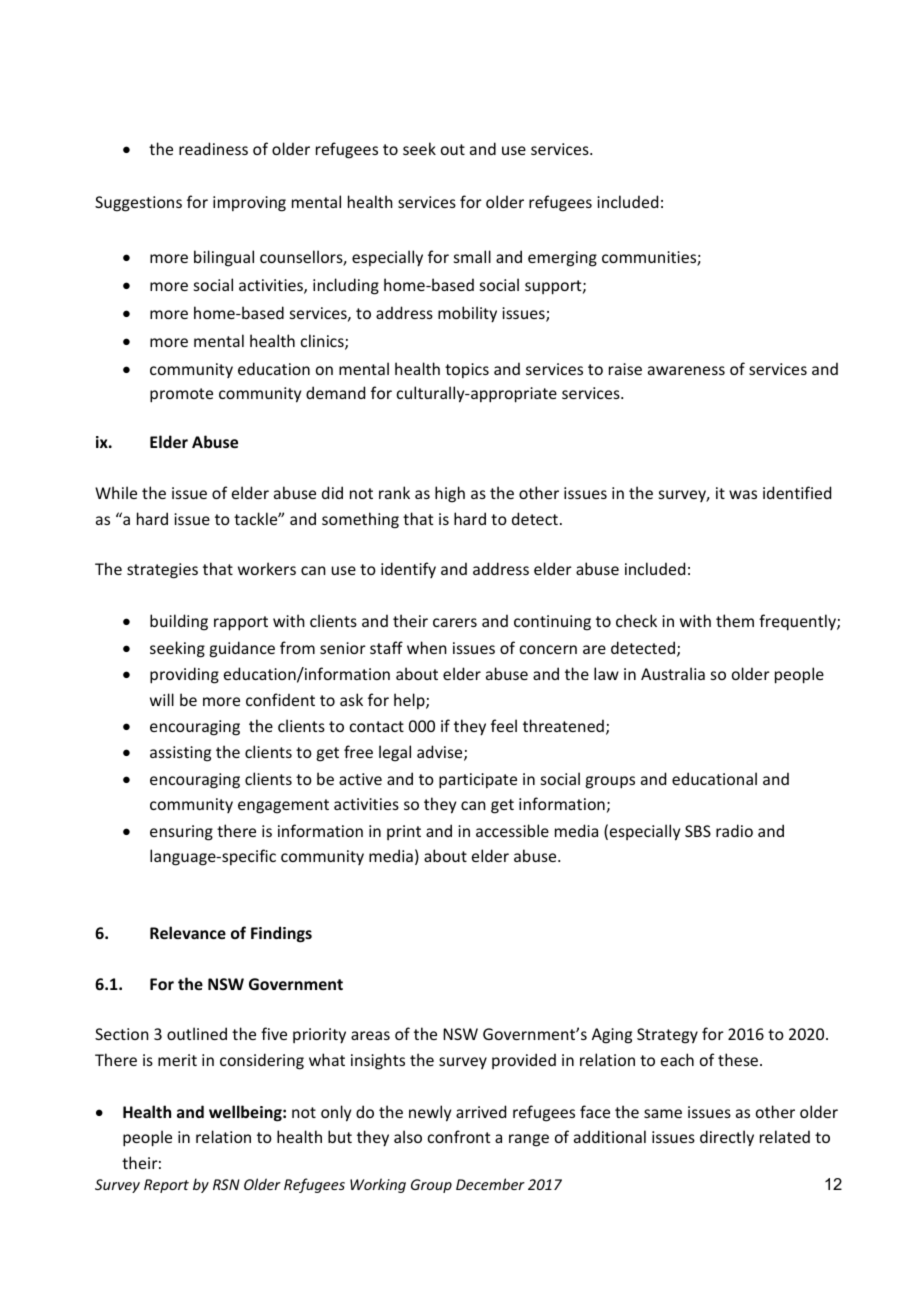  What do you see at coordinates (213, 148) in the document?
I see `readiness` at bounding box center [213, 148].
